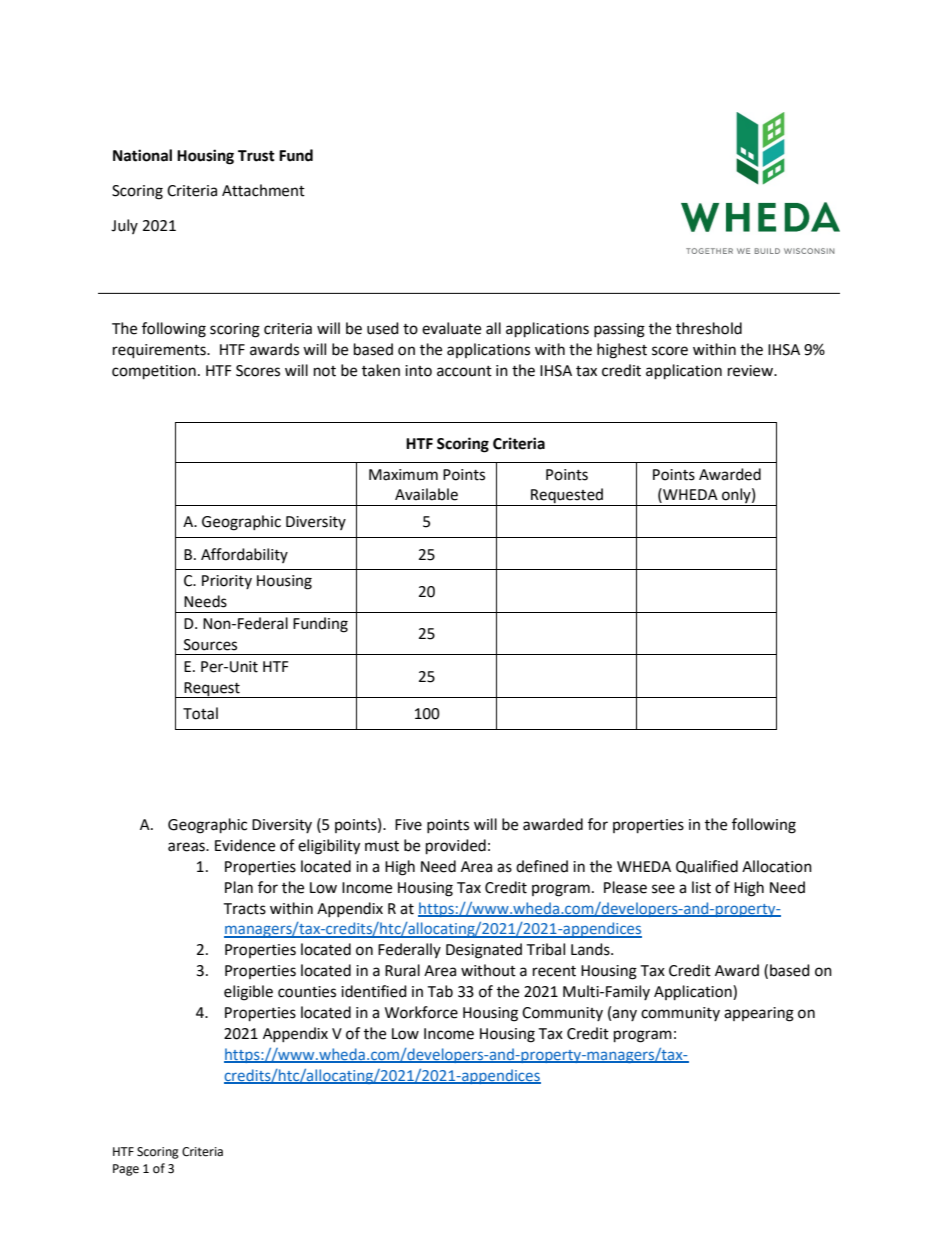 The width and height of the image is (952, 1233). What do you see at coordinates (709, 328) in the image?
I see `threshold` at bounding box center [709, 328].
